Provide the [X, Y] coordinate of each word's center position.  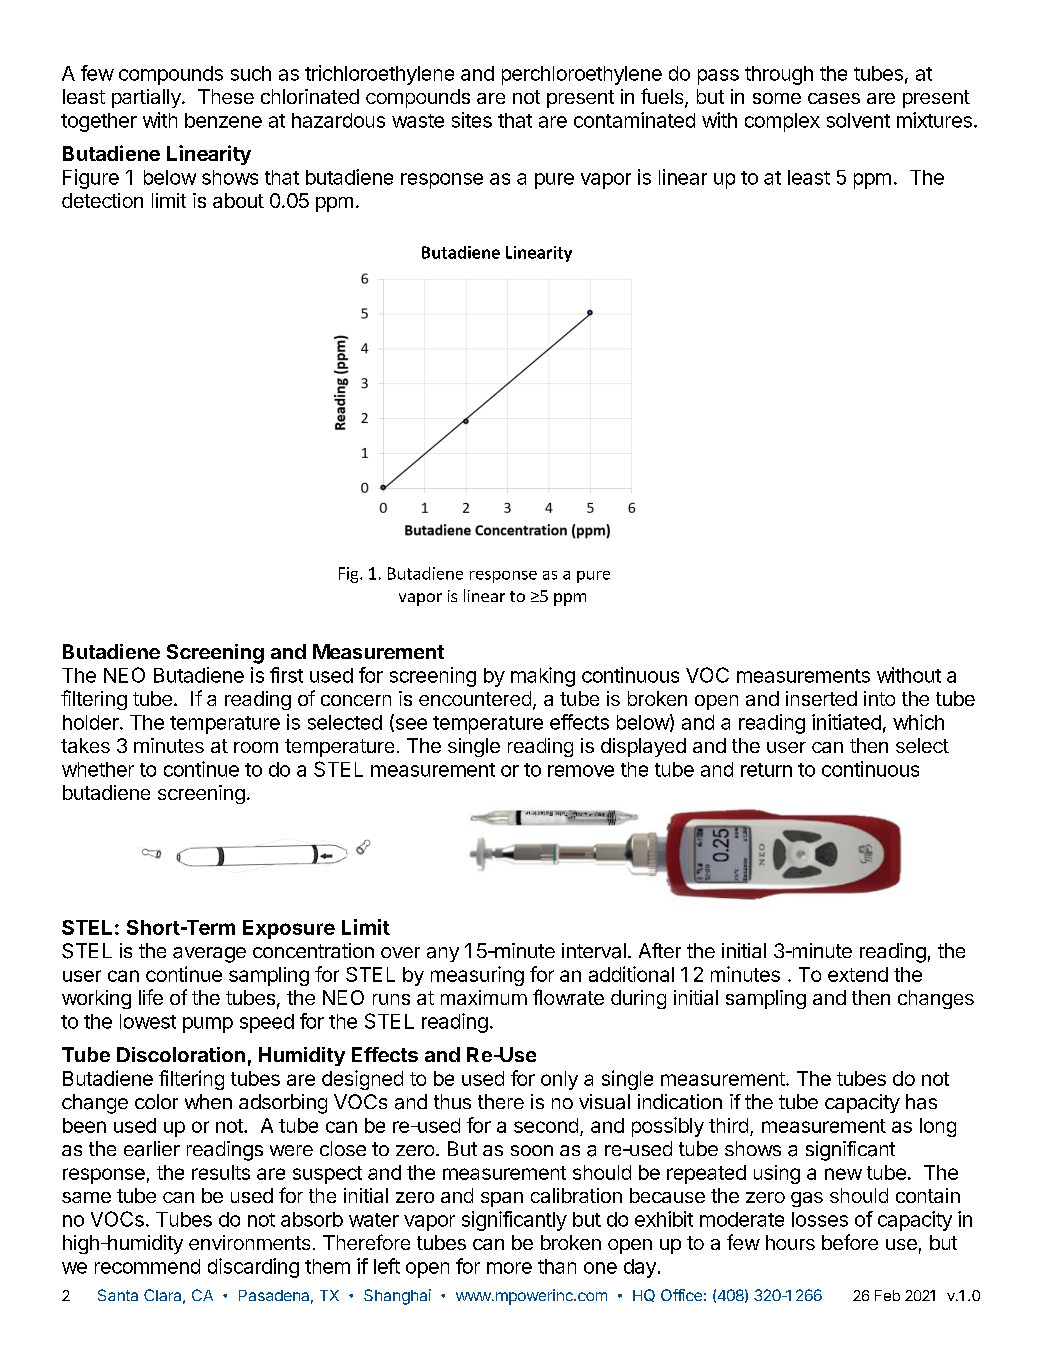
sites [472, 120]
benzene [223, 120]
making [543, 677]
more [509, 1268]
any [443, 954]
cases [834, 98]
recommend [147, 1266]
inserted [821, 698]
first [286, 675]
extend [858, 974]
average [209, 955]
